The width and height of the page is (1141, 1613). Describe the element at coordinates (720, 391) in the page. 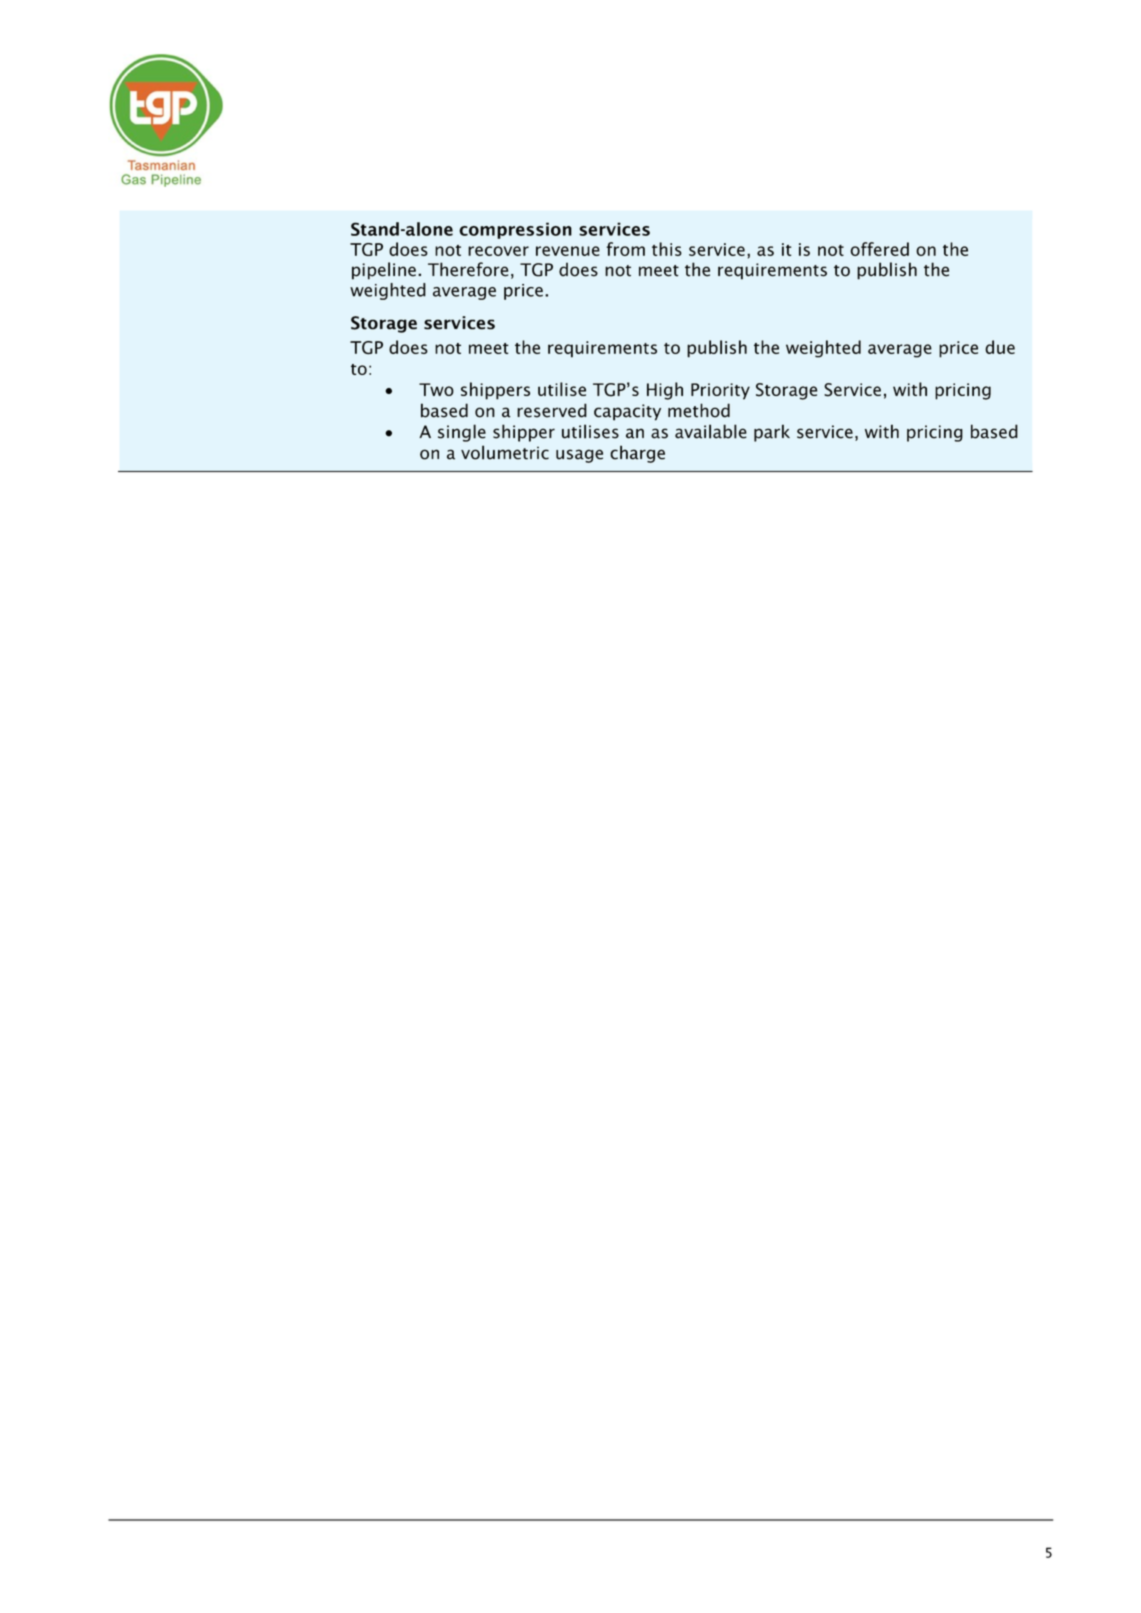

I see `Priority` at that location.
